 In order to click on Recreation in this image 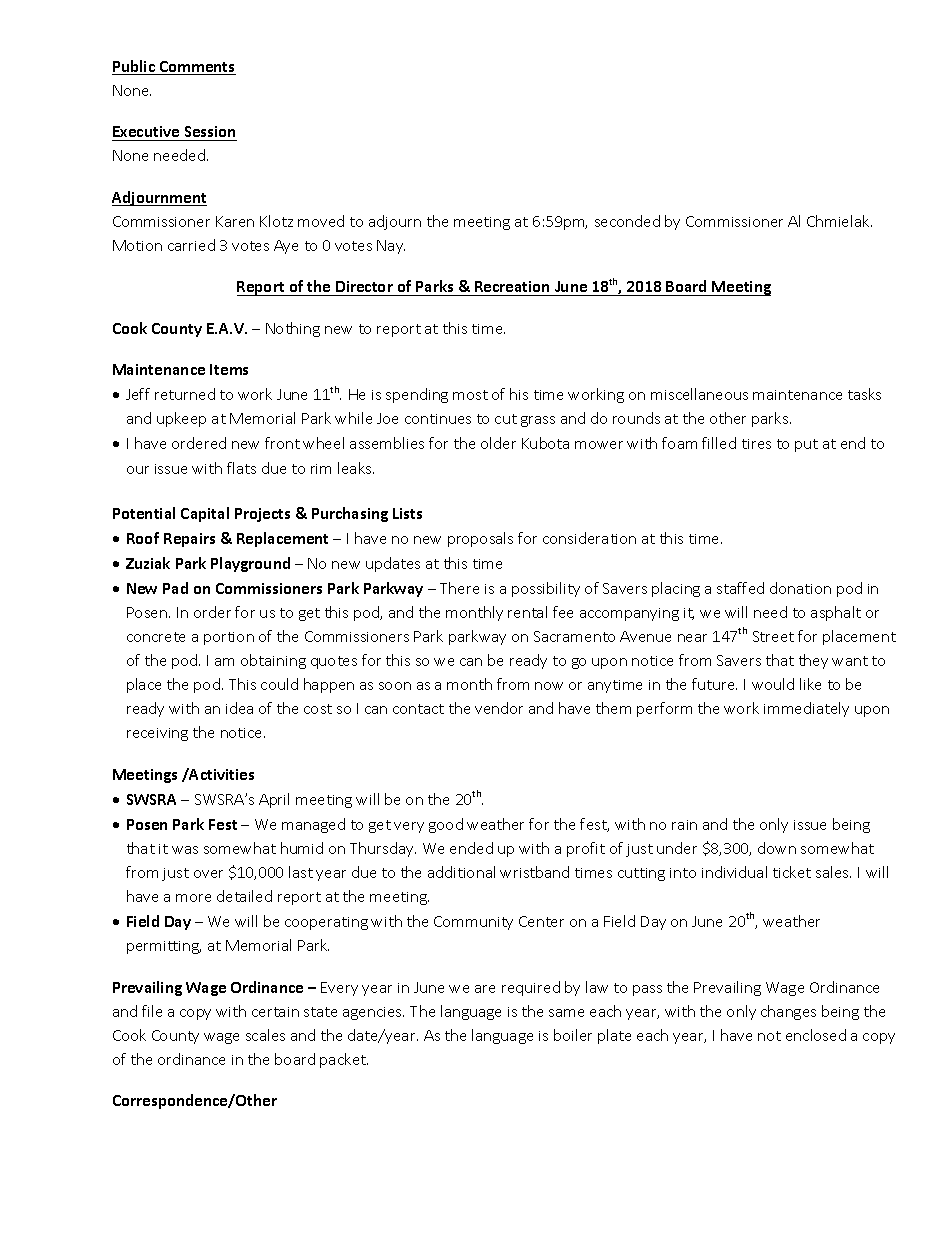, I will do `click(513, 288)`.
